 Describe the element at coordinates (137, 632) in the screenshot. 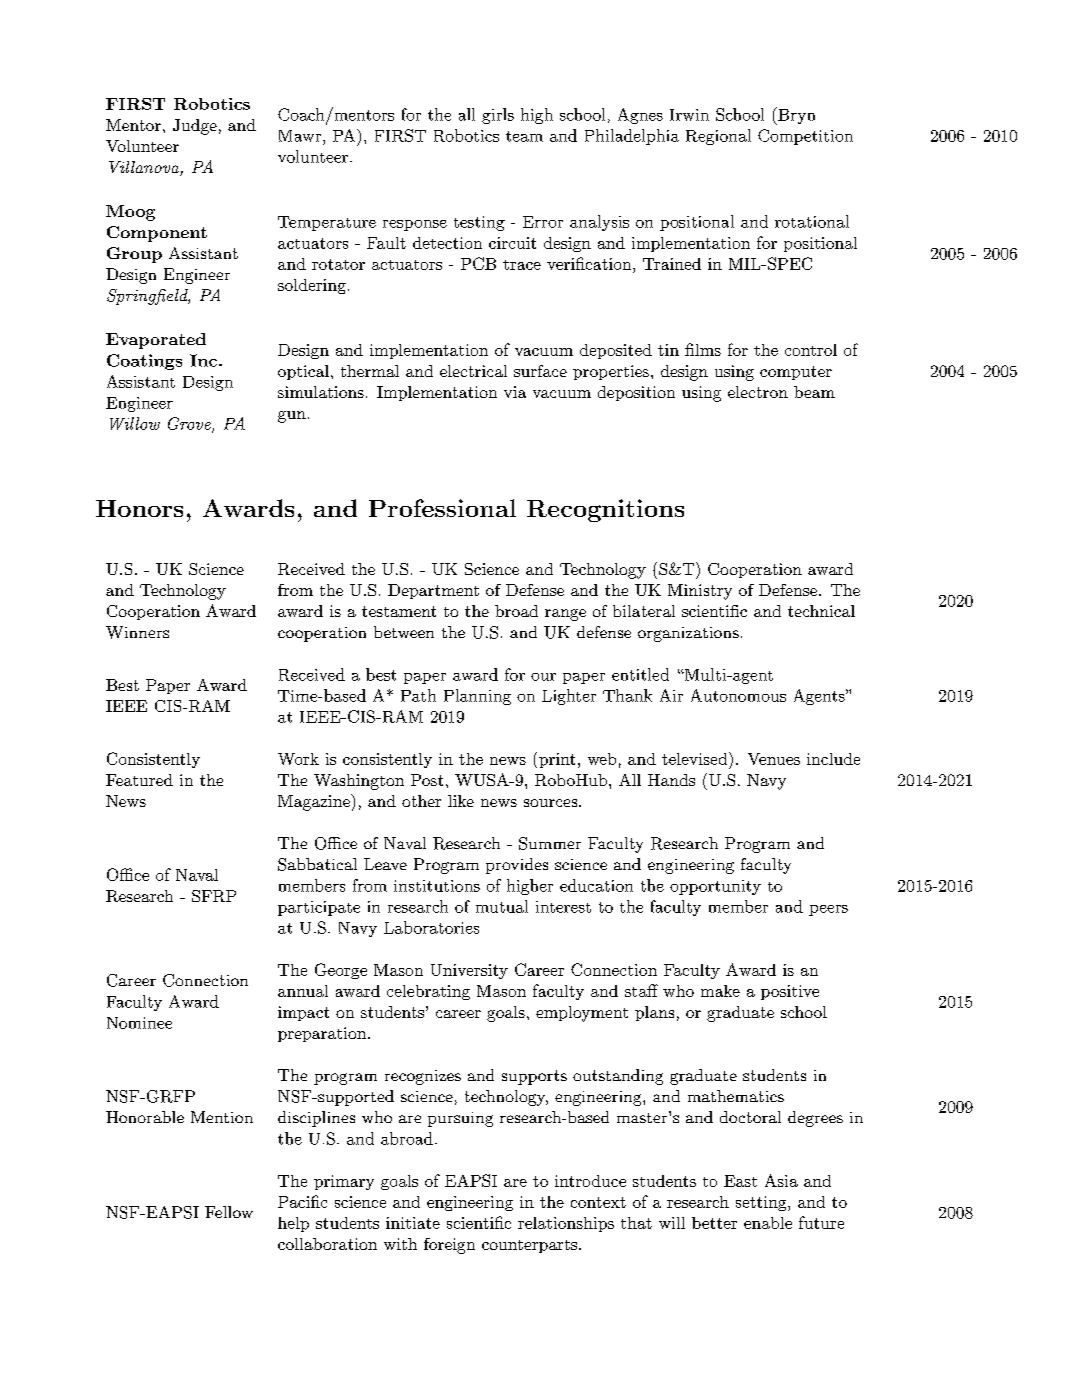

I see `Winners` at that location.
